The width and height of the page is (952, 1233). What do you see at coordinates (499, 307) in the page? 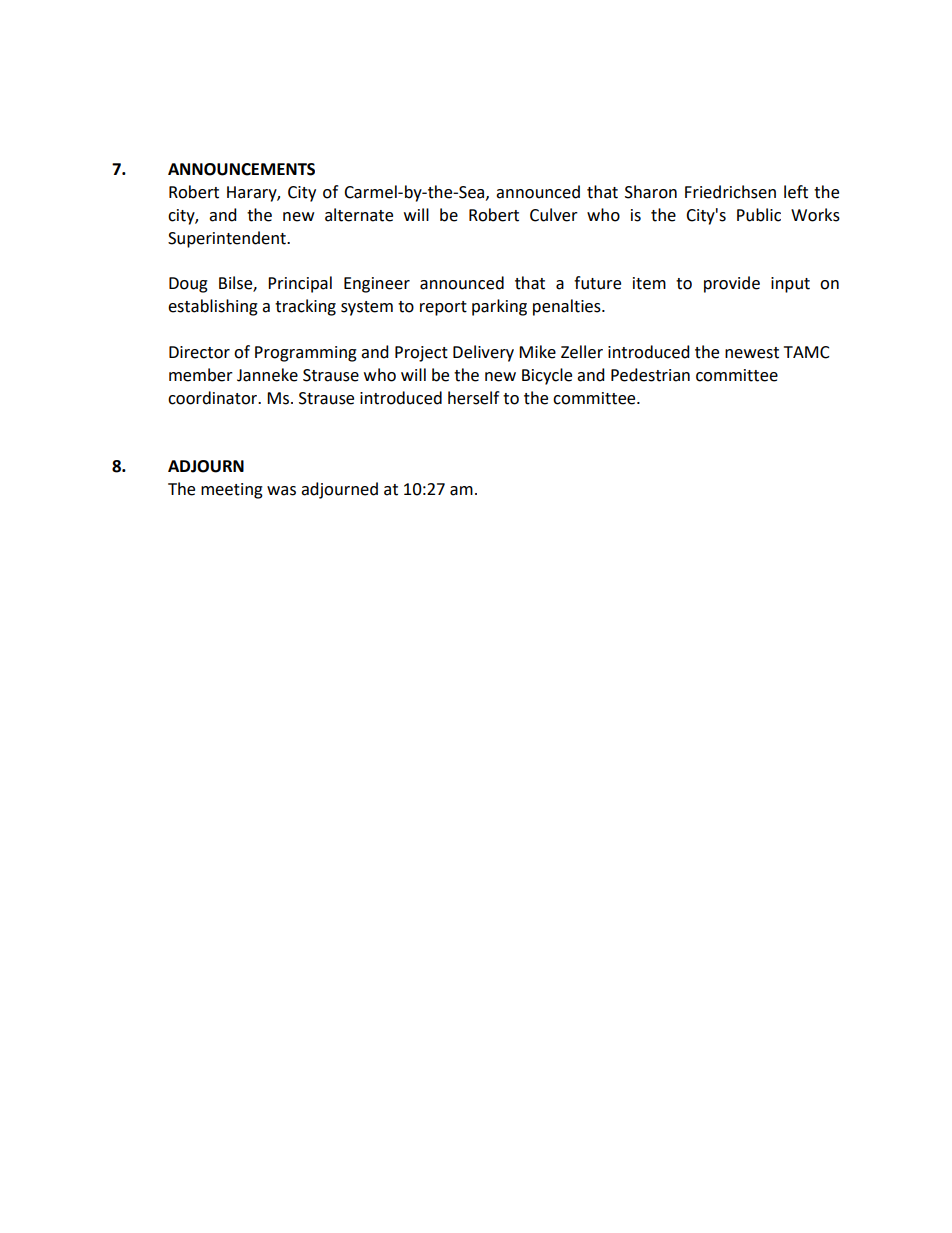
I see `parking` at bounding box center [499, 307].
